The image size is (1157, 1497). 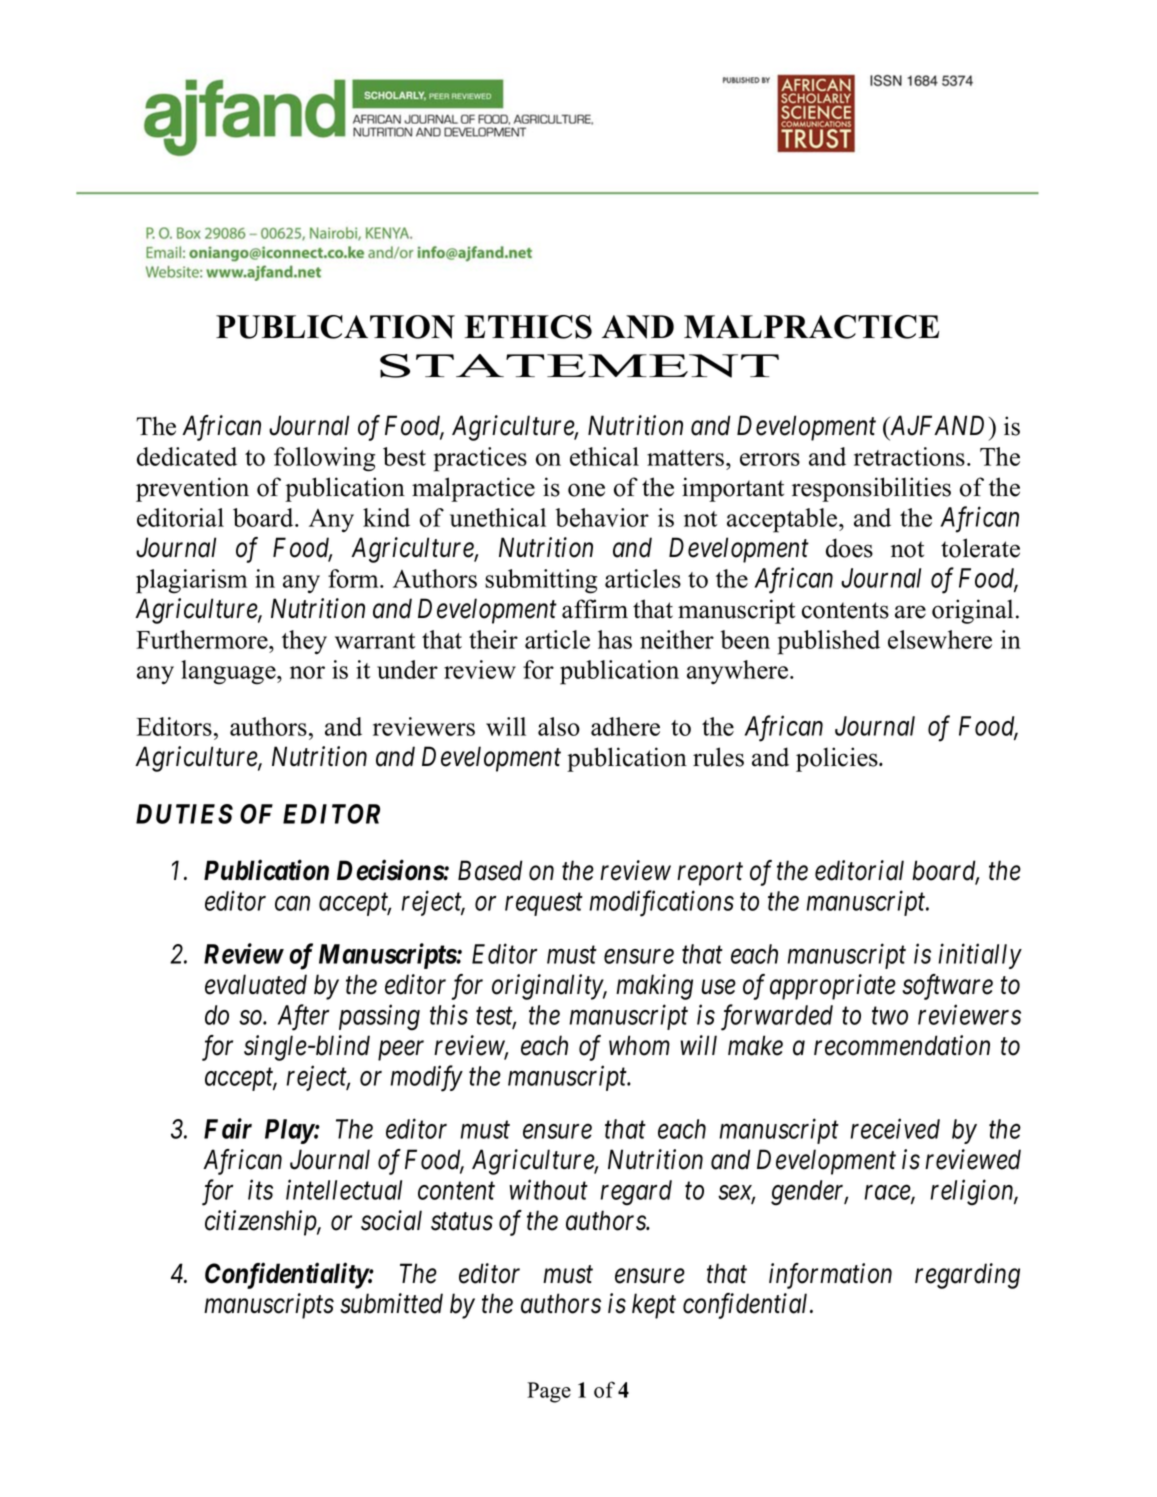 What do you see at coordinates (391, 1303) in the document?
I see `submitted` at bounding box center [391, 1303].
